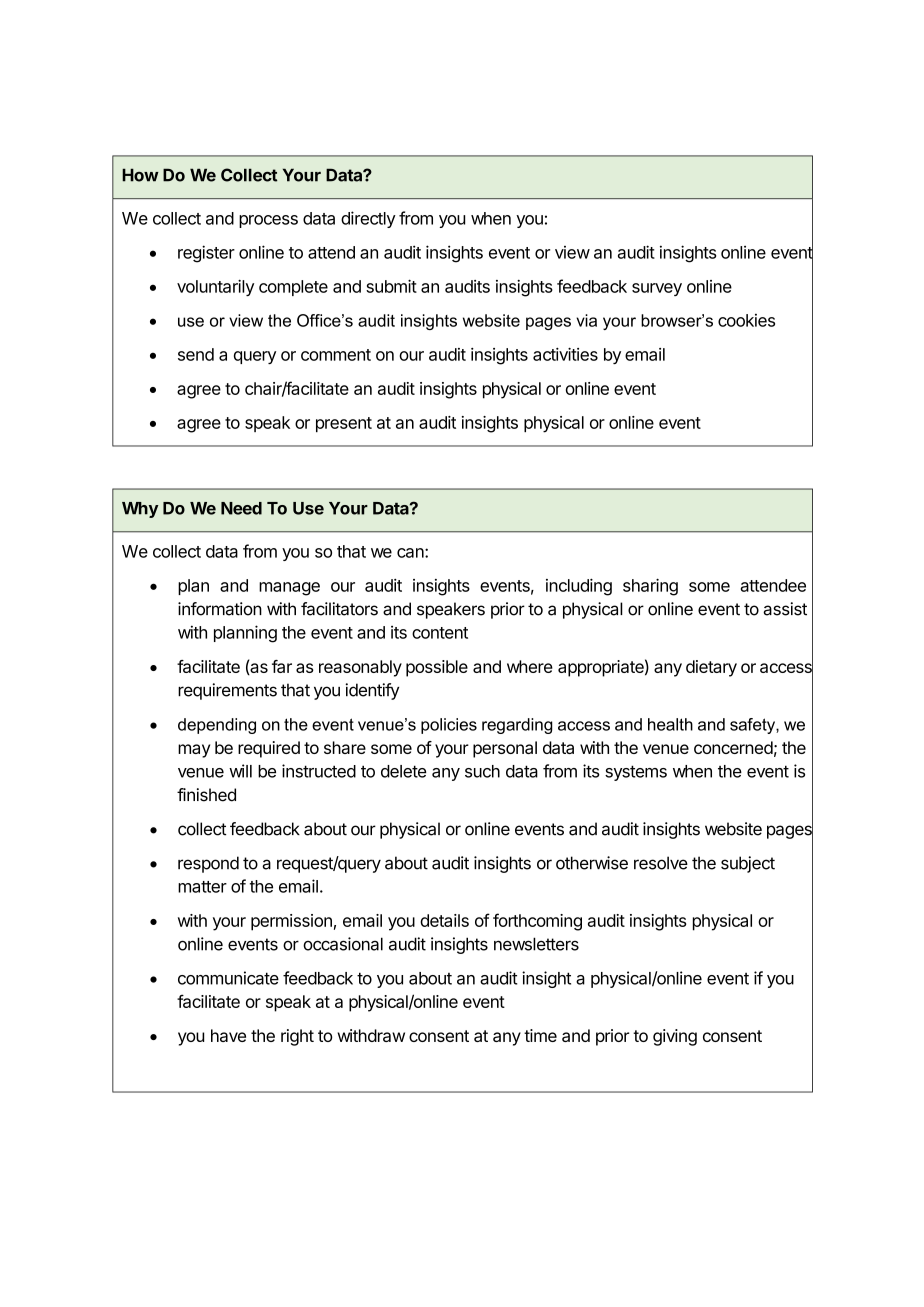 The height and width of the screenshot is (1307, 924). Describe the element at coordinates (440, 633) in the screenshot. I see `content` at that location.
